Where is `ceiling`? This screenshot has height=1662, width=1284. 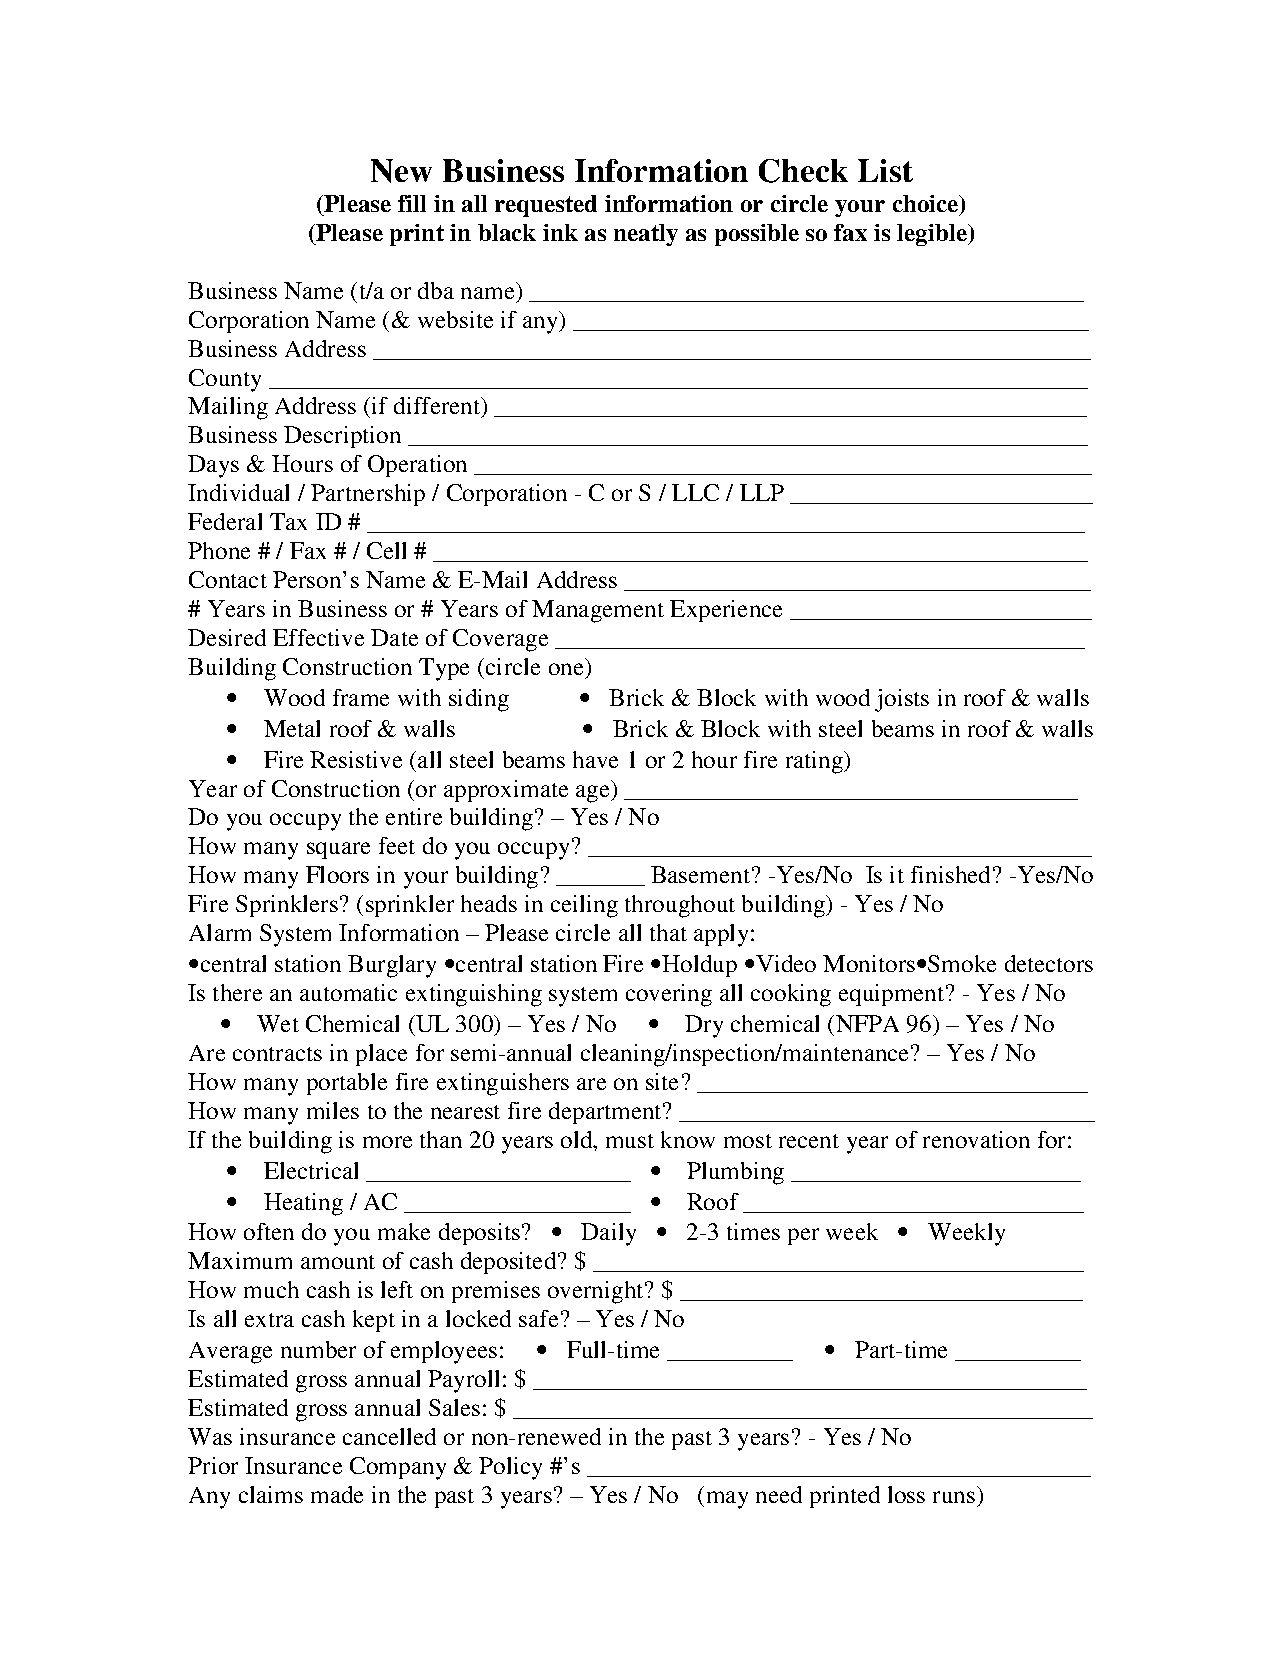
ceiling is located at coordinates (584, 906).
